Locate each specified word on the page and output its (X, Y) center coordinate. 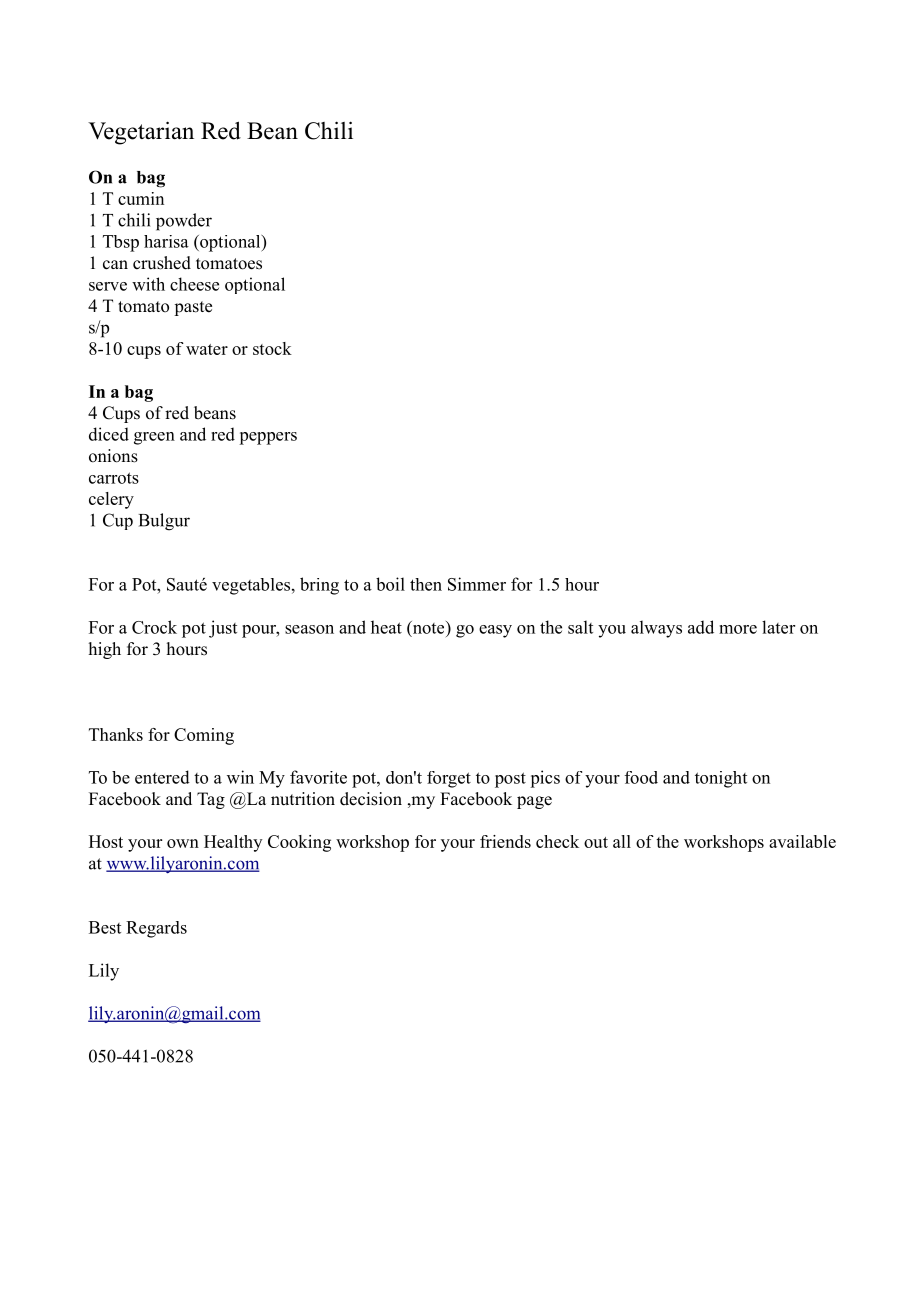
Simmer (477, 584)
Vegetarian (141, 133)
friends (505, 841)
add (701, 627)
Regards (156, 929)
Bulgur (164, 522)
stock (272, 348)
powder (184, 222)
